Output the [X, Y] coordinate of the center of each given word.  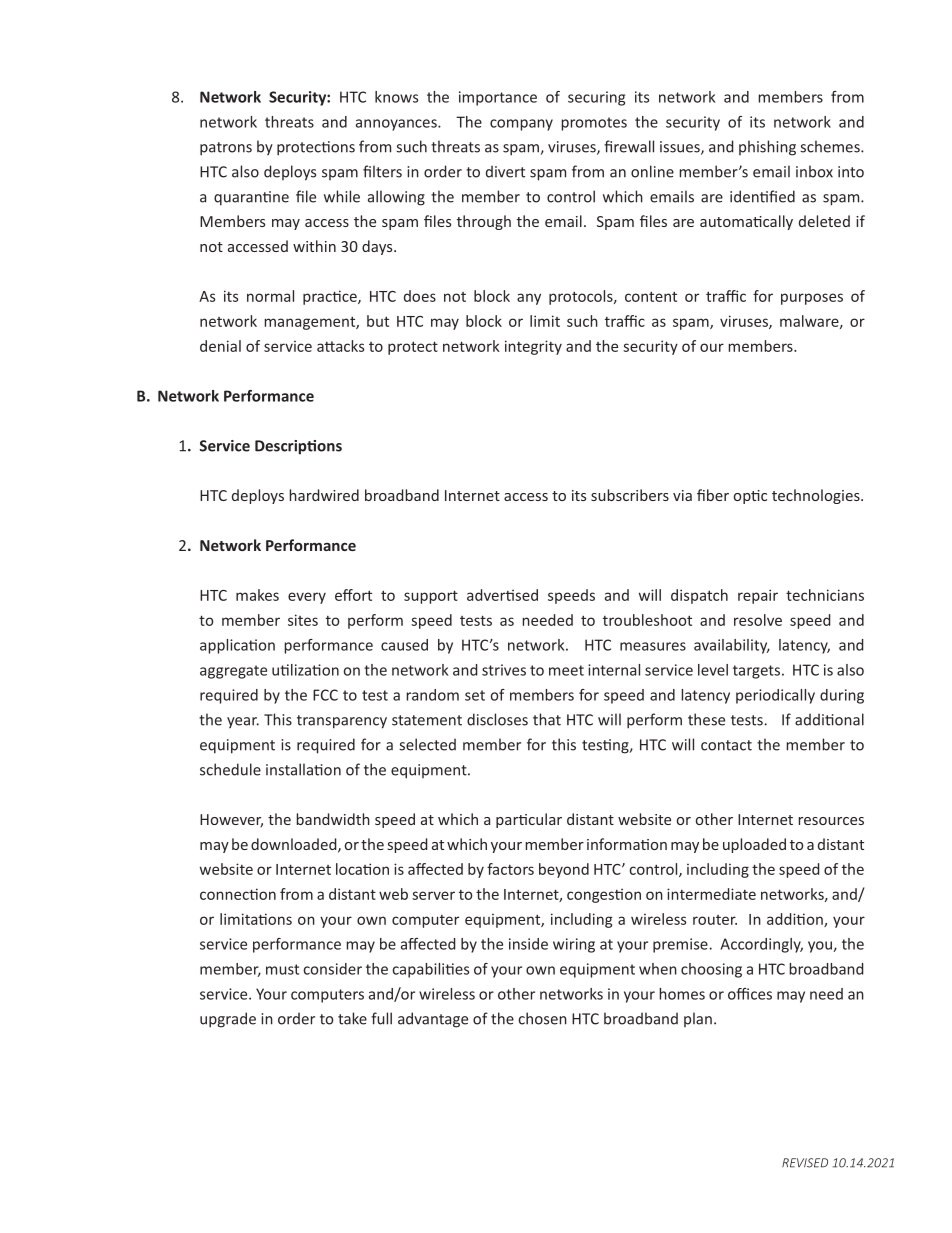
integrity [533, 347]
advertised [502, 595]
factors [510, 869]
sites [303, 620]
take [352, 1018]
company [521, 125]
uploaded [754, 845]
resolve [758, 620]
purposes [812, 299]
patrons [226, 149]
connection [238, 894]
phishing [767, 148]
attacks [340, 346]
